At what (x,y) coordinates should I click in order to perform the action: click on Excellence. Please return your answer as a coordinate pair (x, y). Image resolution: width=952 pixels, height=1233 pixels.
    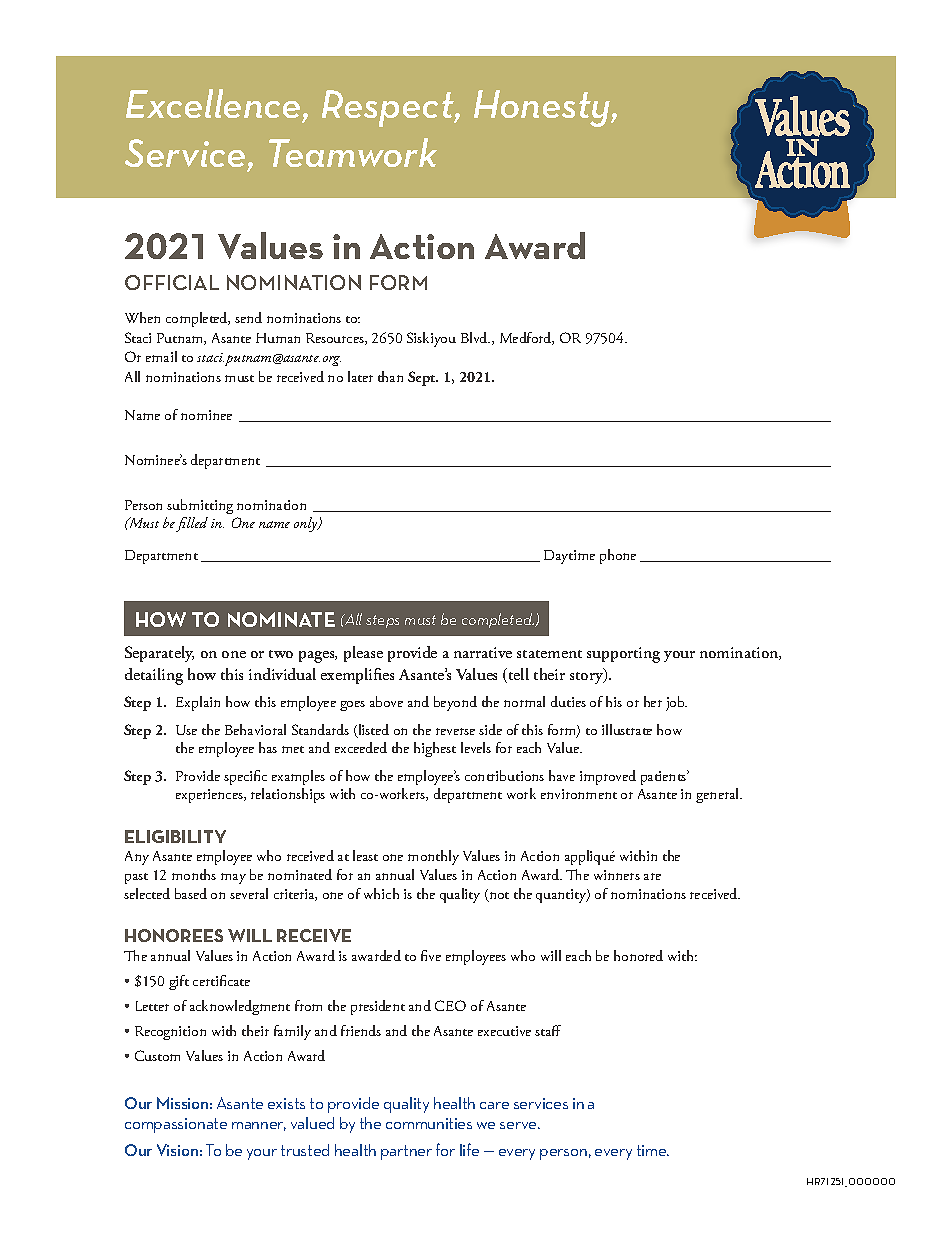
    Looking at the image, I should click on (213, 103).
